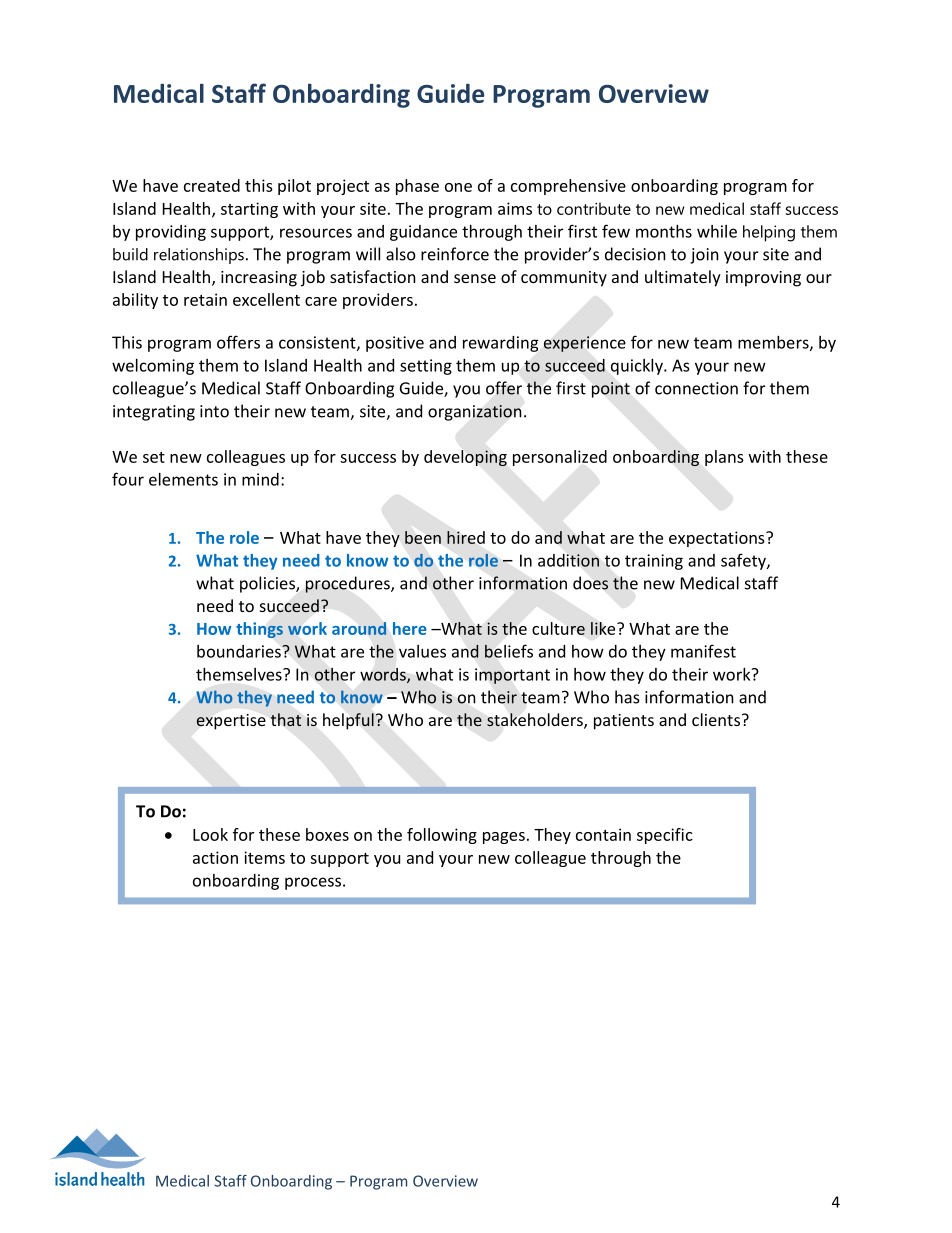  Describe the element at coordinates (153, 367) in the page. I see `welcoming` at that location.
